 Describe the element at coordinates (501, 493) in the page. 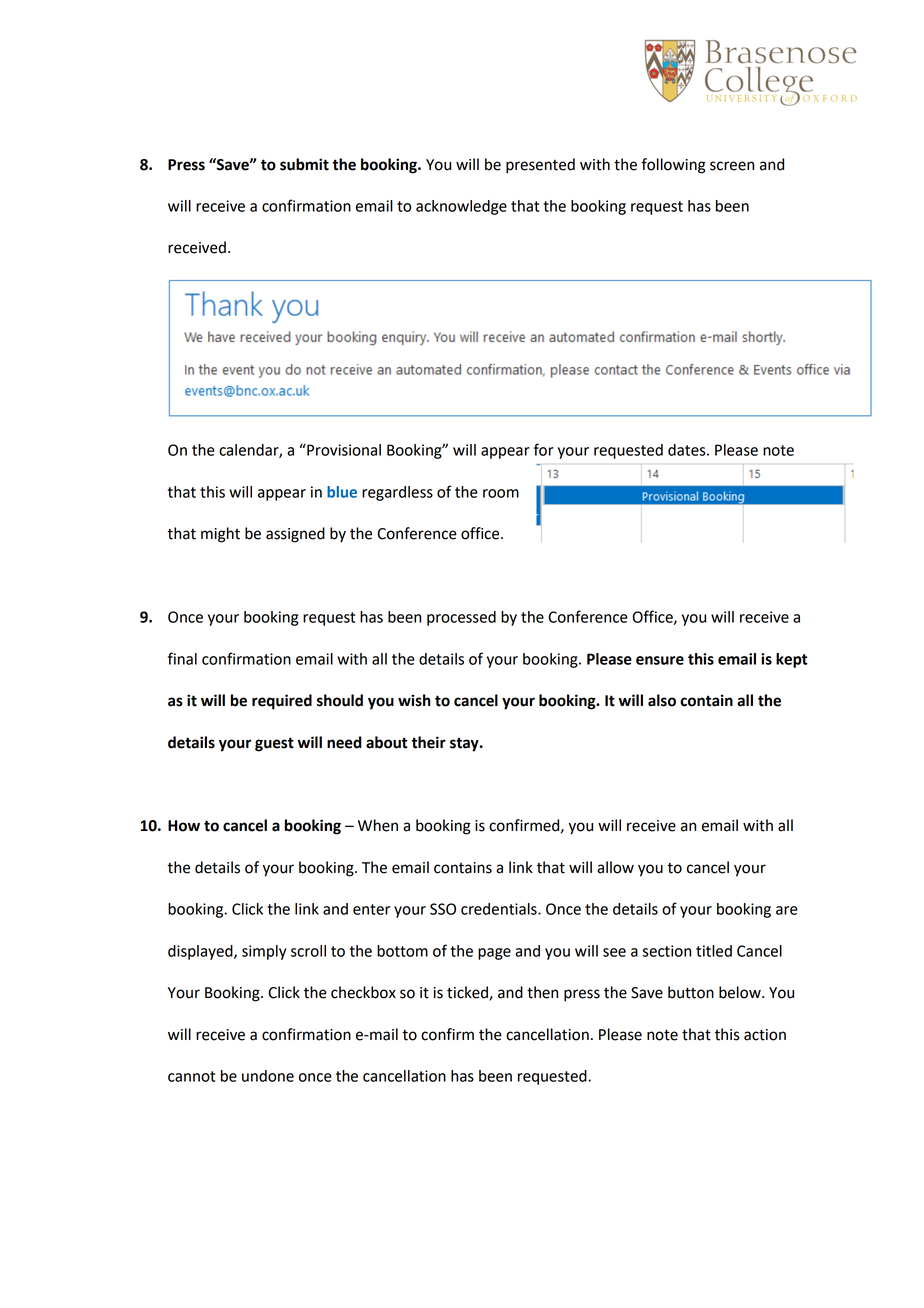

I see `room` at that location.
